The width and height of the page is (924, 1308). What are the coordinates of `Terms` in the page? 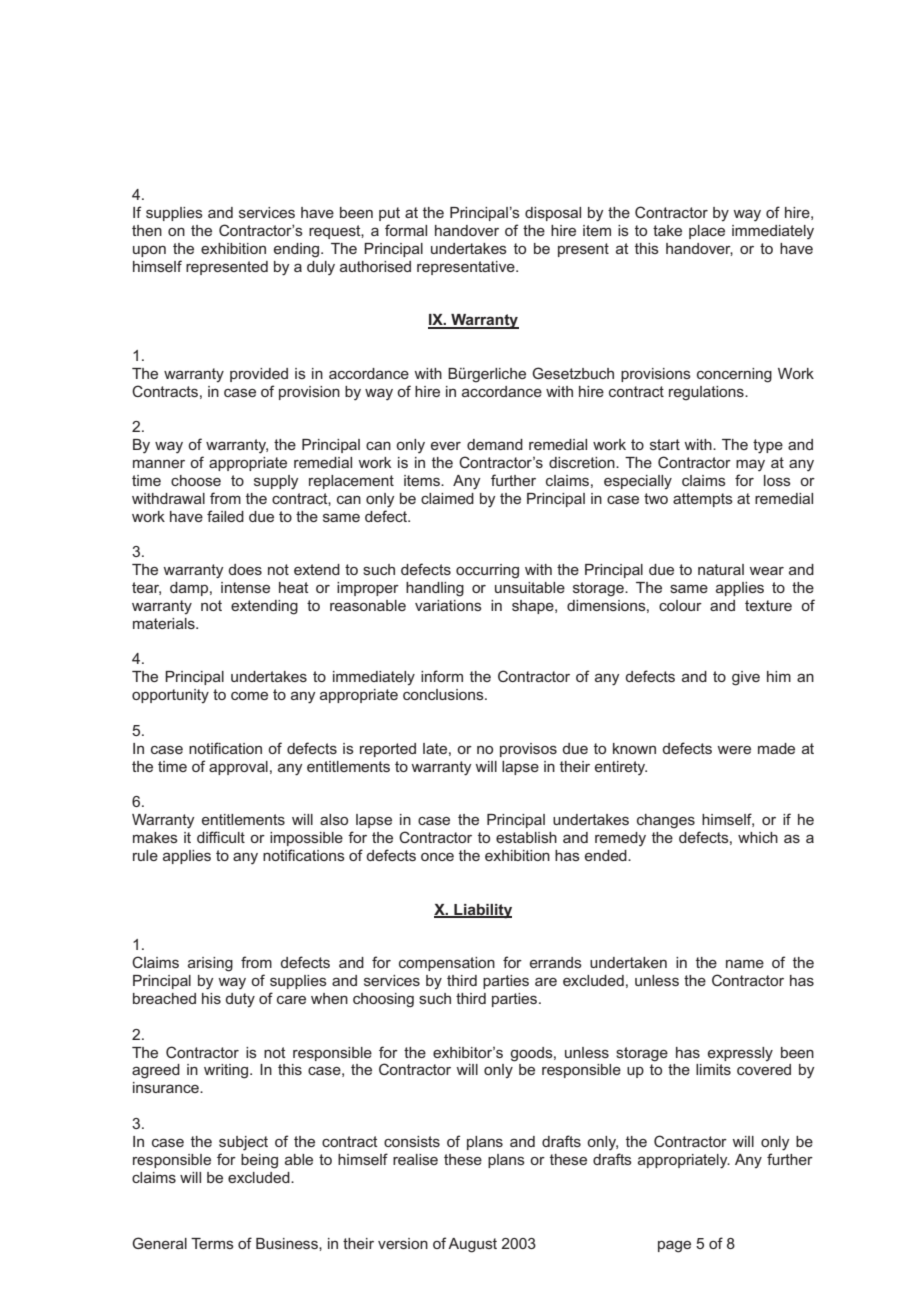 It's located at (212, 1243).
